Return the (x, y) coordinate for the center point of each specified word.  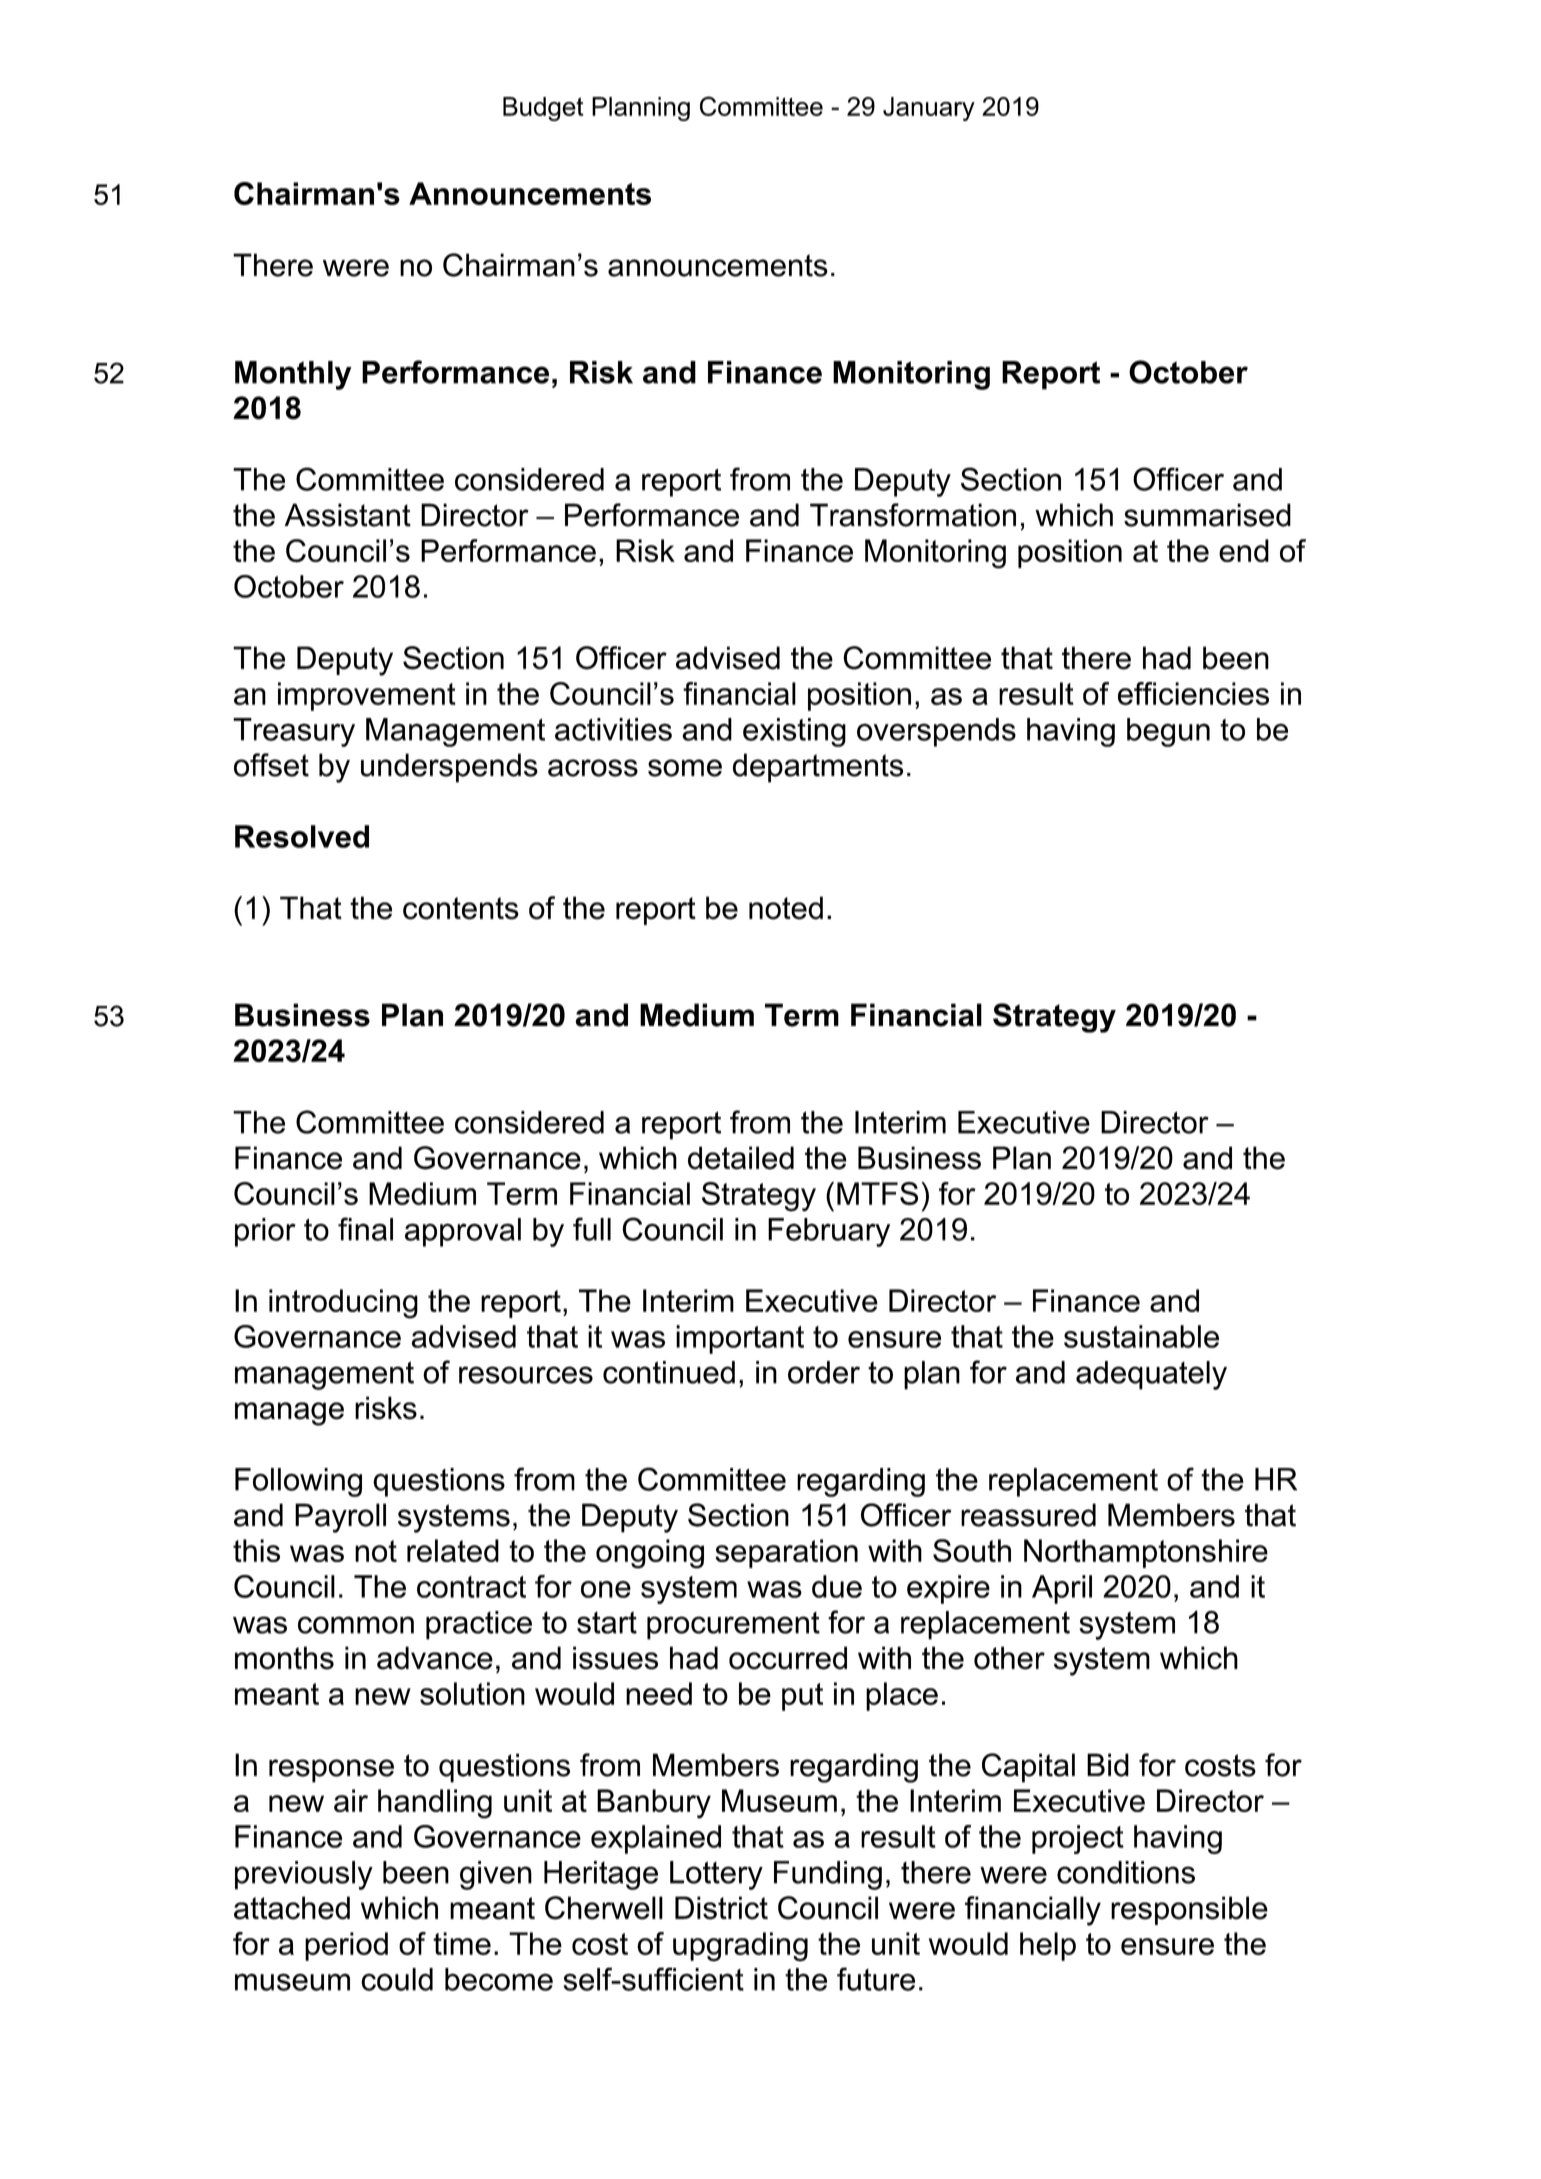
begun (1168, 732)
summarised (1207, 515)
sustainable (1141, 1336)
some (685, 768)
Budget (543, 109)
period (346, 1946)
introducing (343, 1304)
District (721, 1908)
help (1048, 1946)
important (740, 1339)
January (929, 109)
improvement (367, 696)
